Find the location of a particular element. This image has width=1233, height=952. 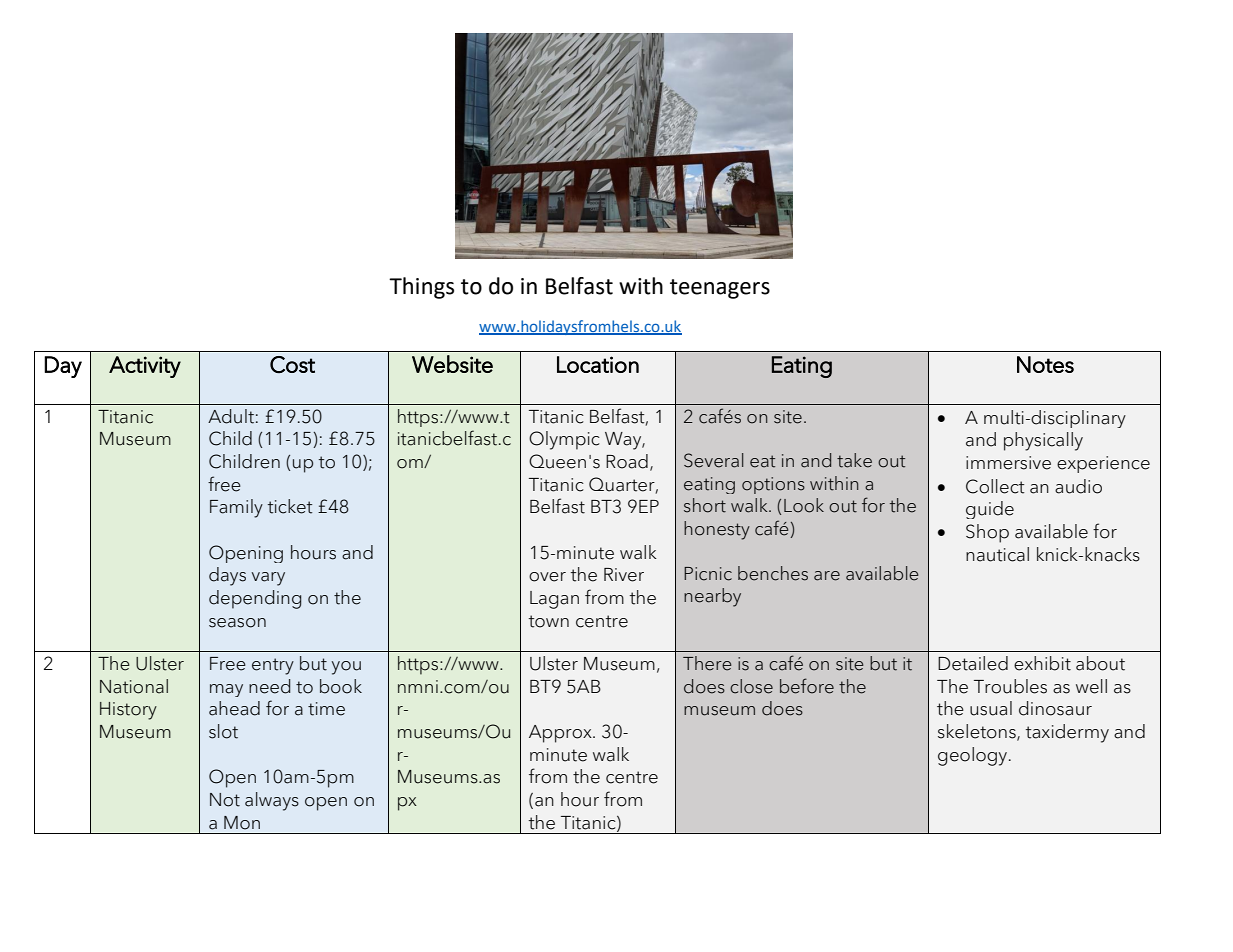

guide is located at coordinates (990, 510).
